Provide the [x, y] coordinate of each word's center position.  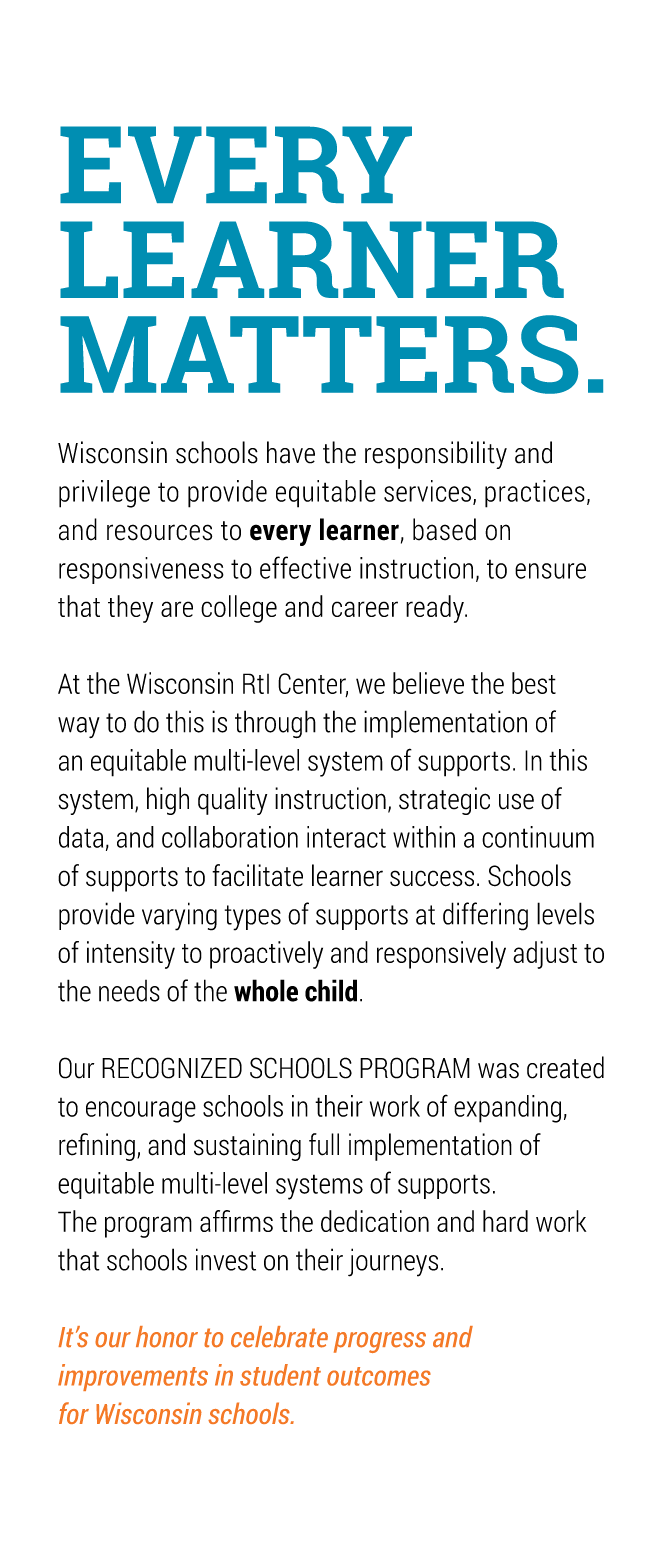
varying [179, 916]
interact [346, 837]
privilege [104, 494]
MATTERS [319, 354]
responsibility [436, 455]
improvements [133, 1377]
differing [485, 916]
